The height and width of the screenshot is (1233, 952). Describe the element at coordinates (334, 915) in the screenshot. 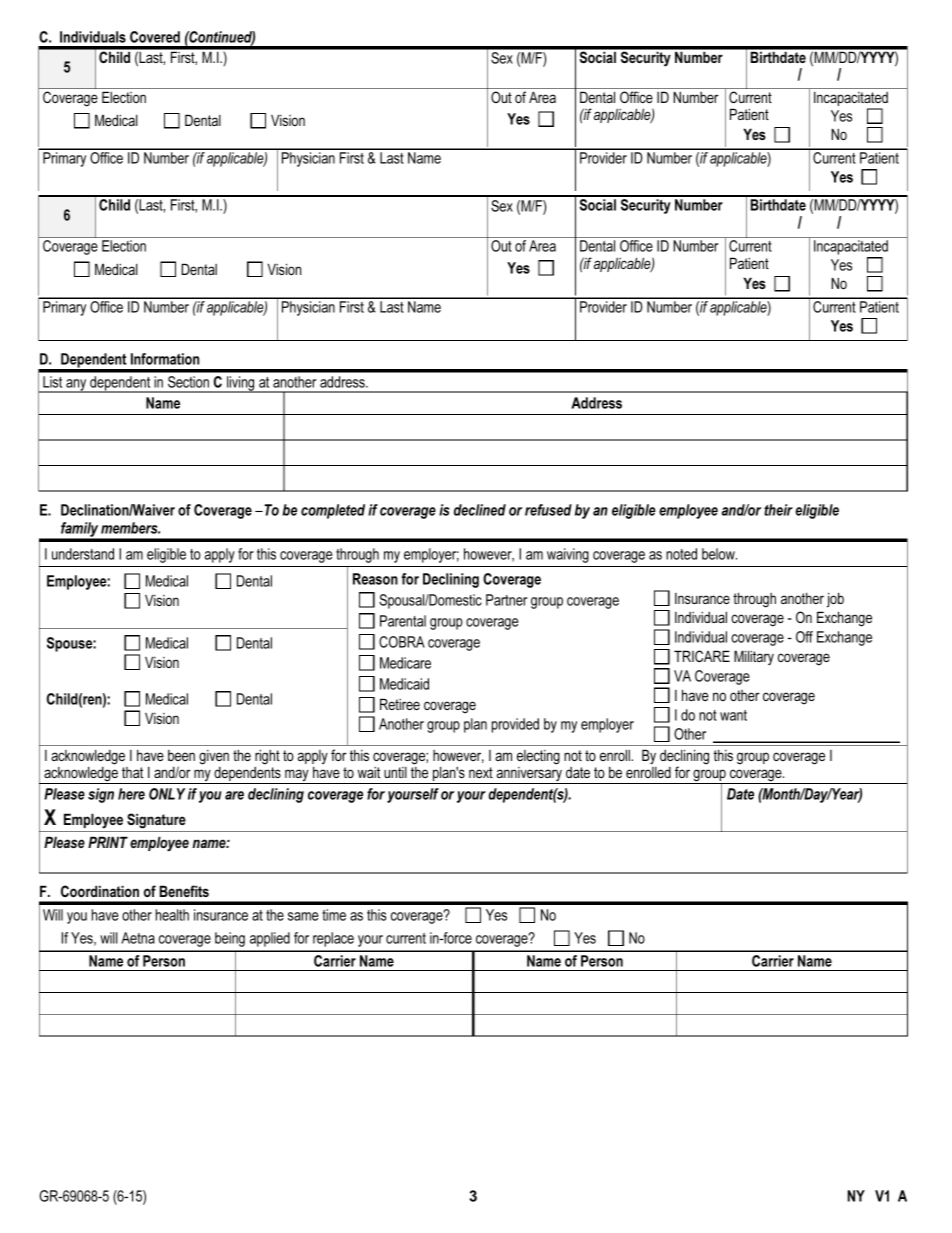

I see `time` at that location.
